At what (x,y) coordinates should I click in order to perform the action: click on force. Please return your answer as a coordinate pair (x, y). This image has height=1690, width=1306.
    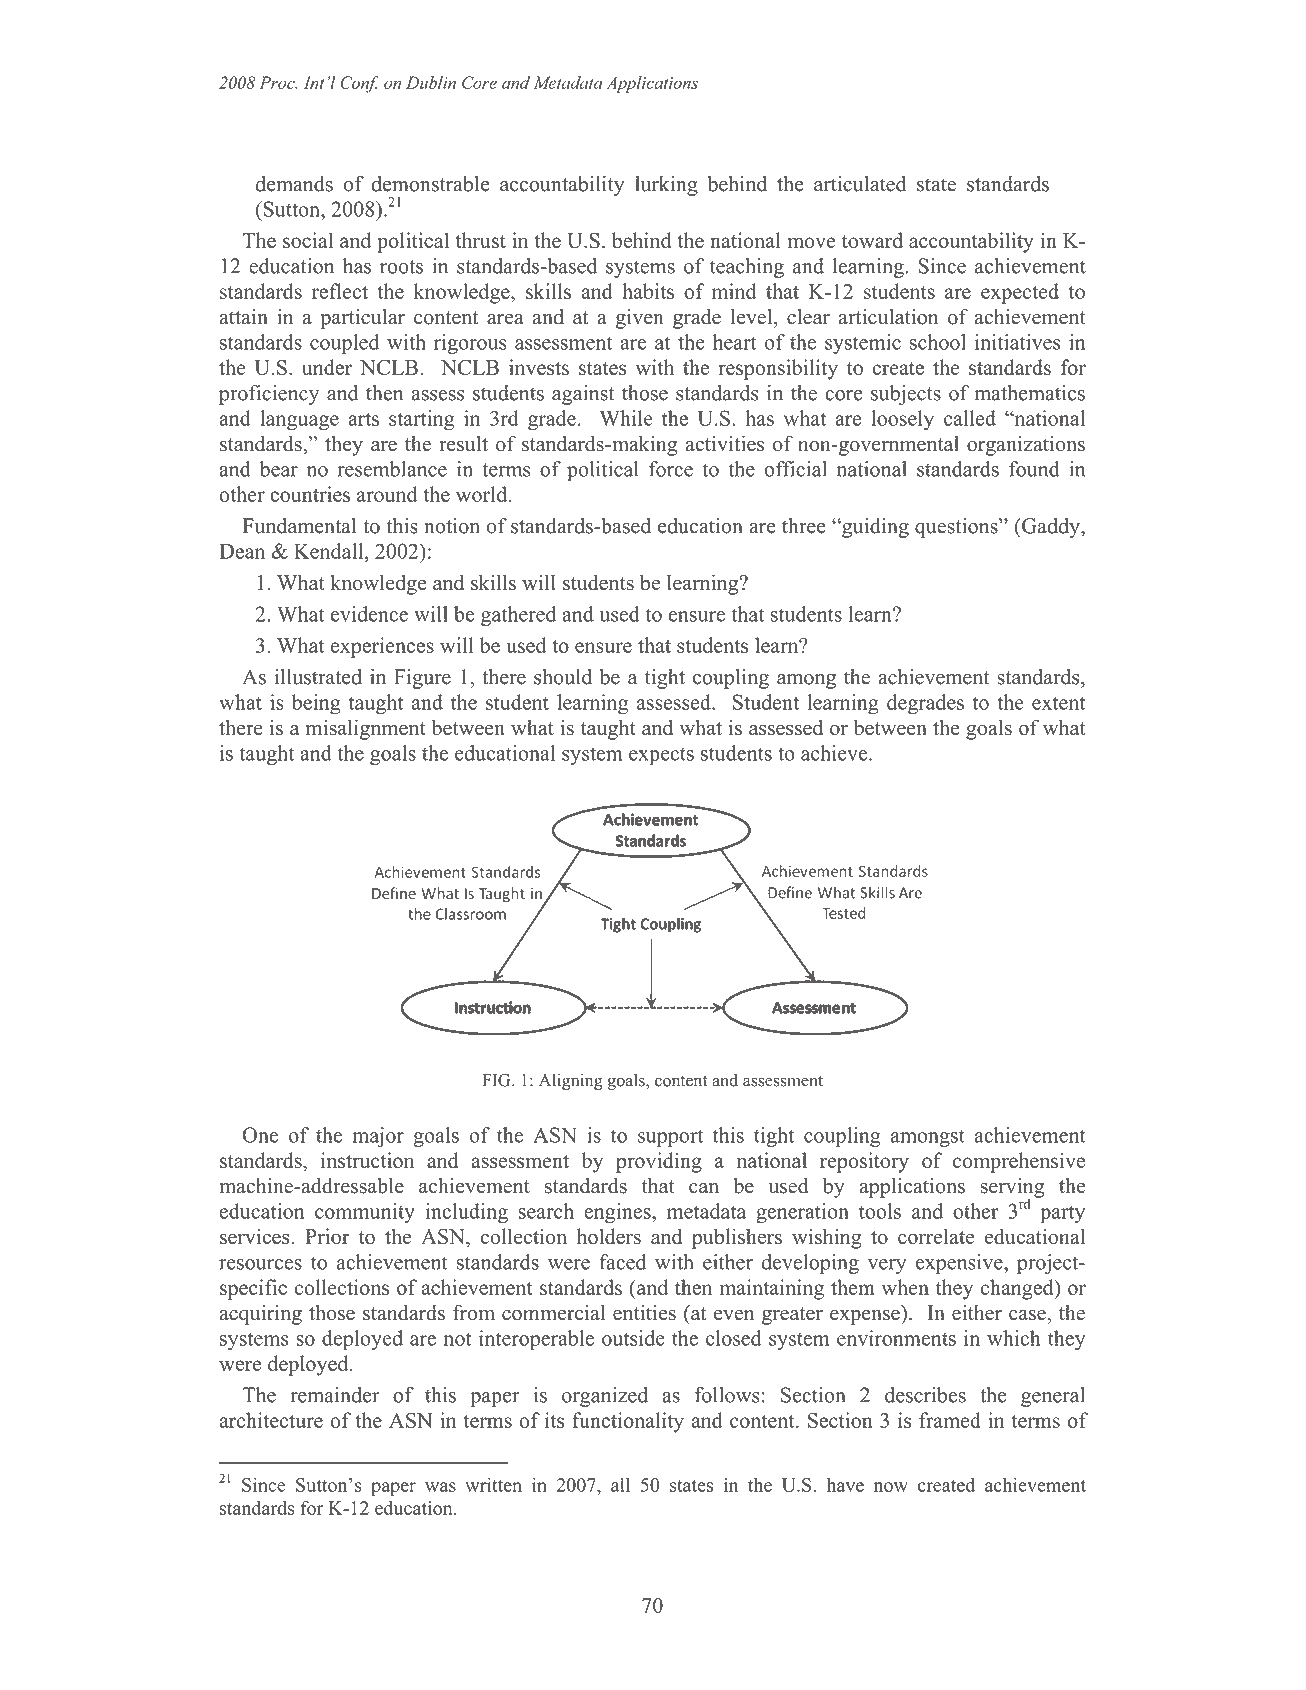
    Looking at the image, I should click on (671, 469).
